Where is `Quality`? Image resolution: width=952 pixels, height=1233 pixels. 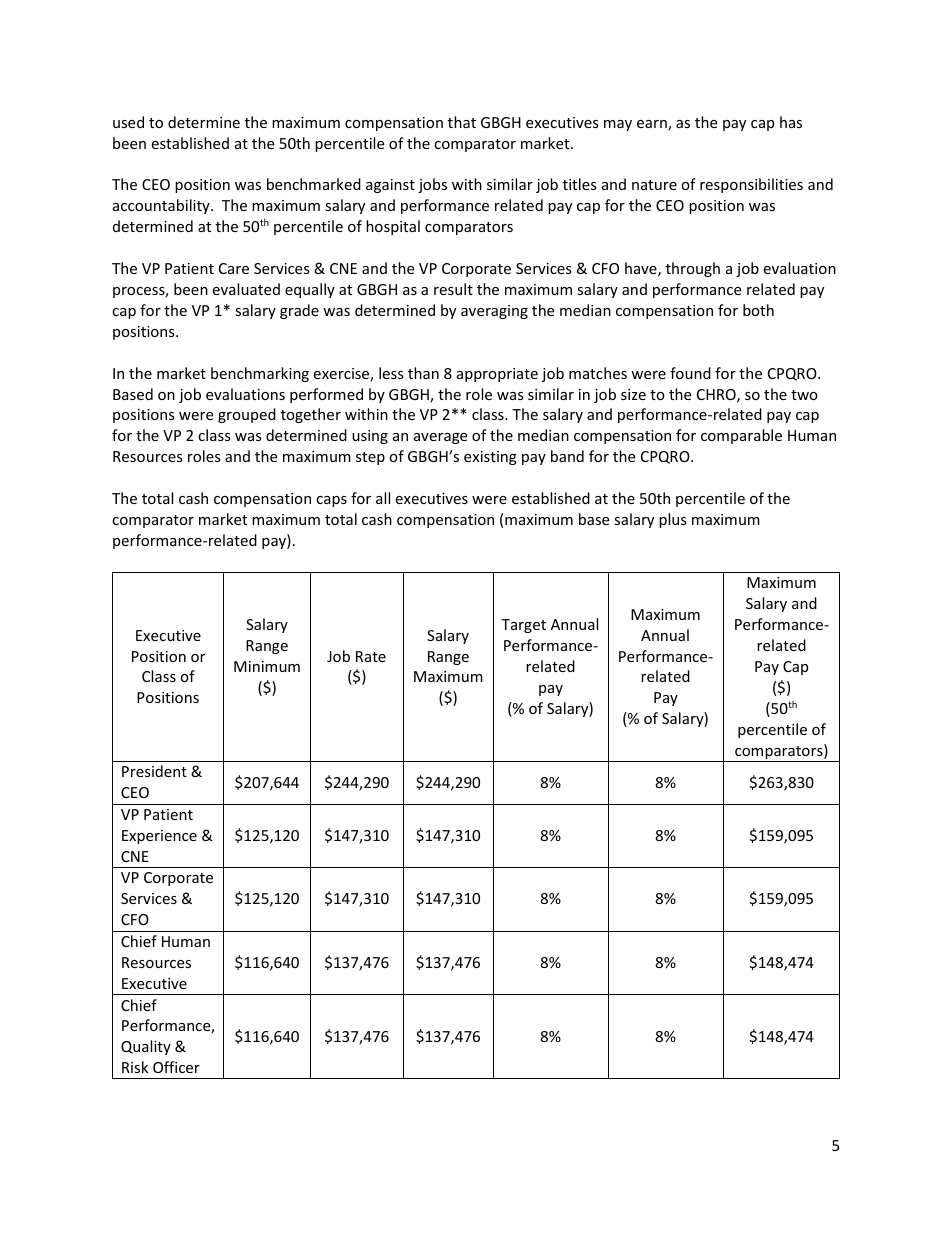 Quality is located at coordinates (146, 1047).
